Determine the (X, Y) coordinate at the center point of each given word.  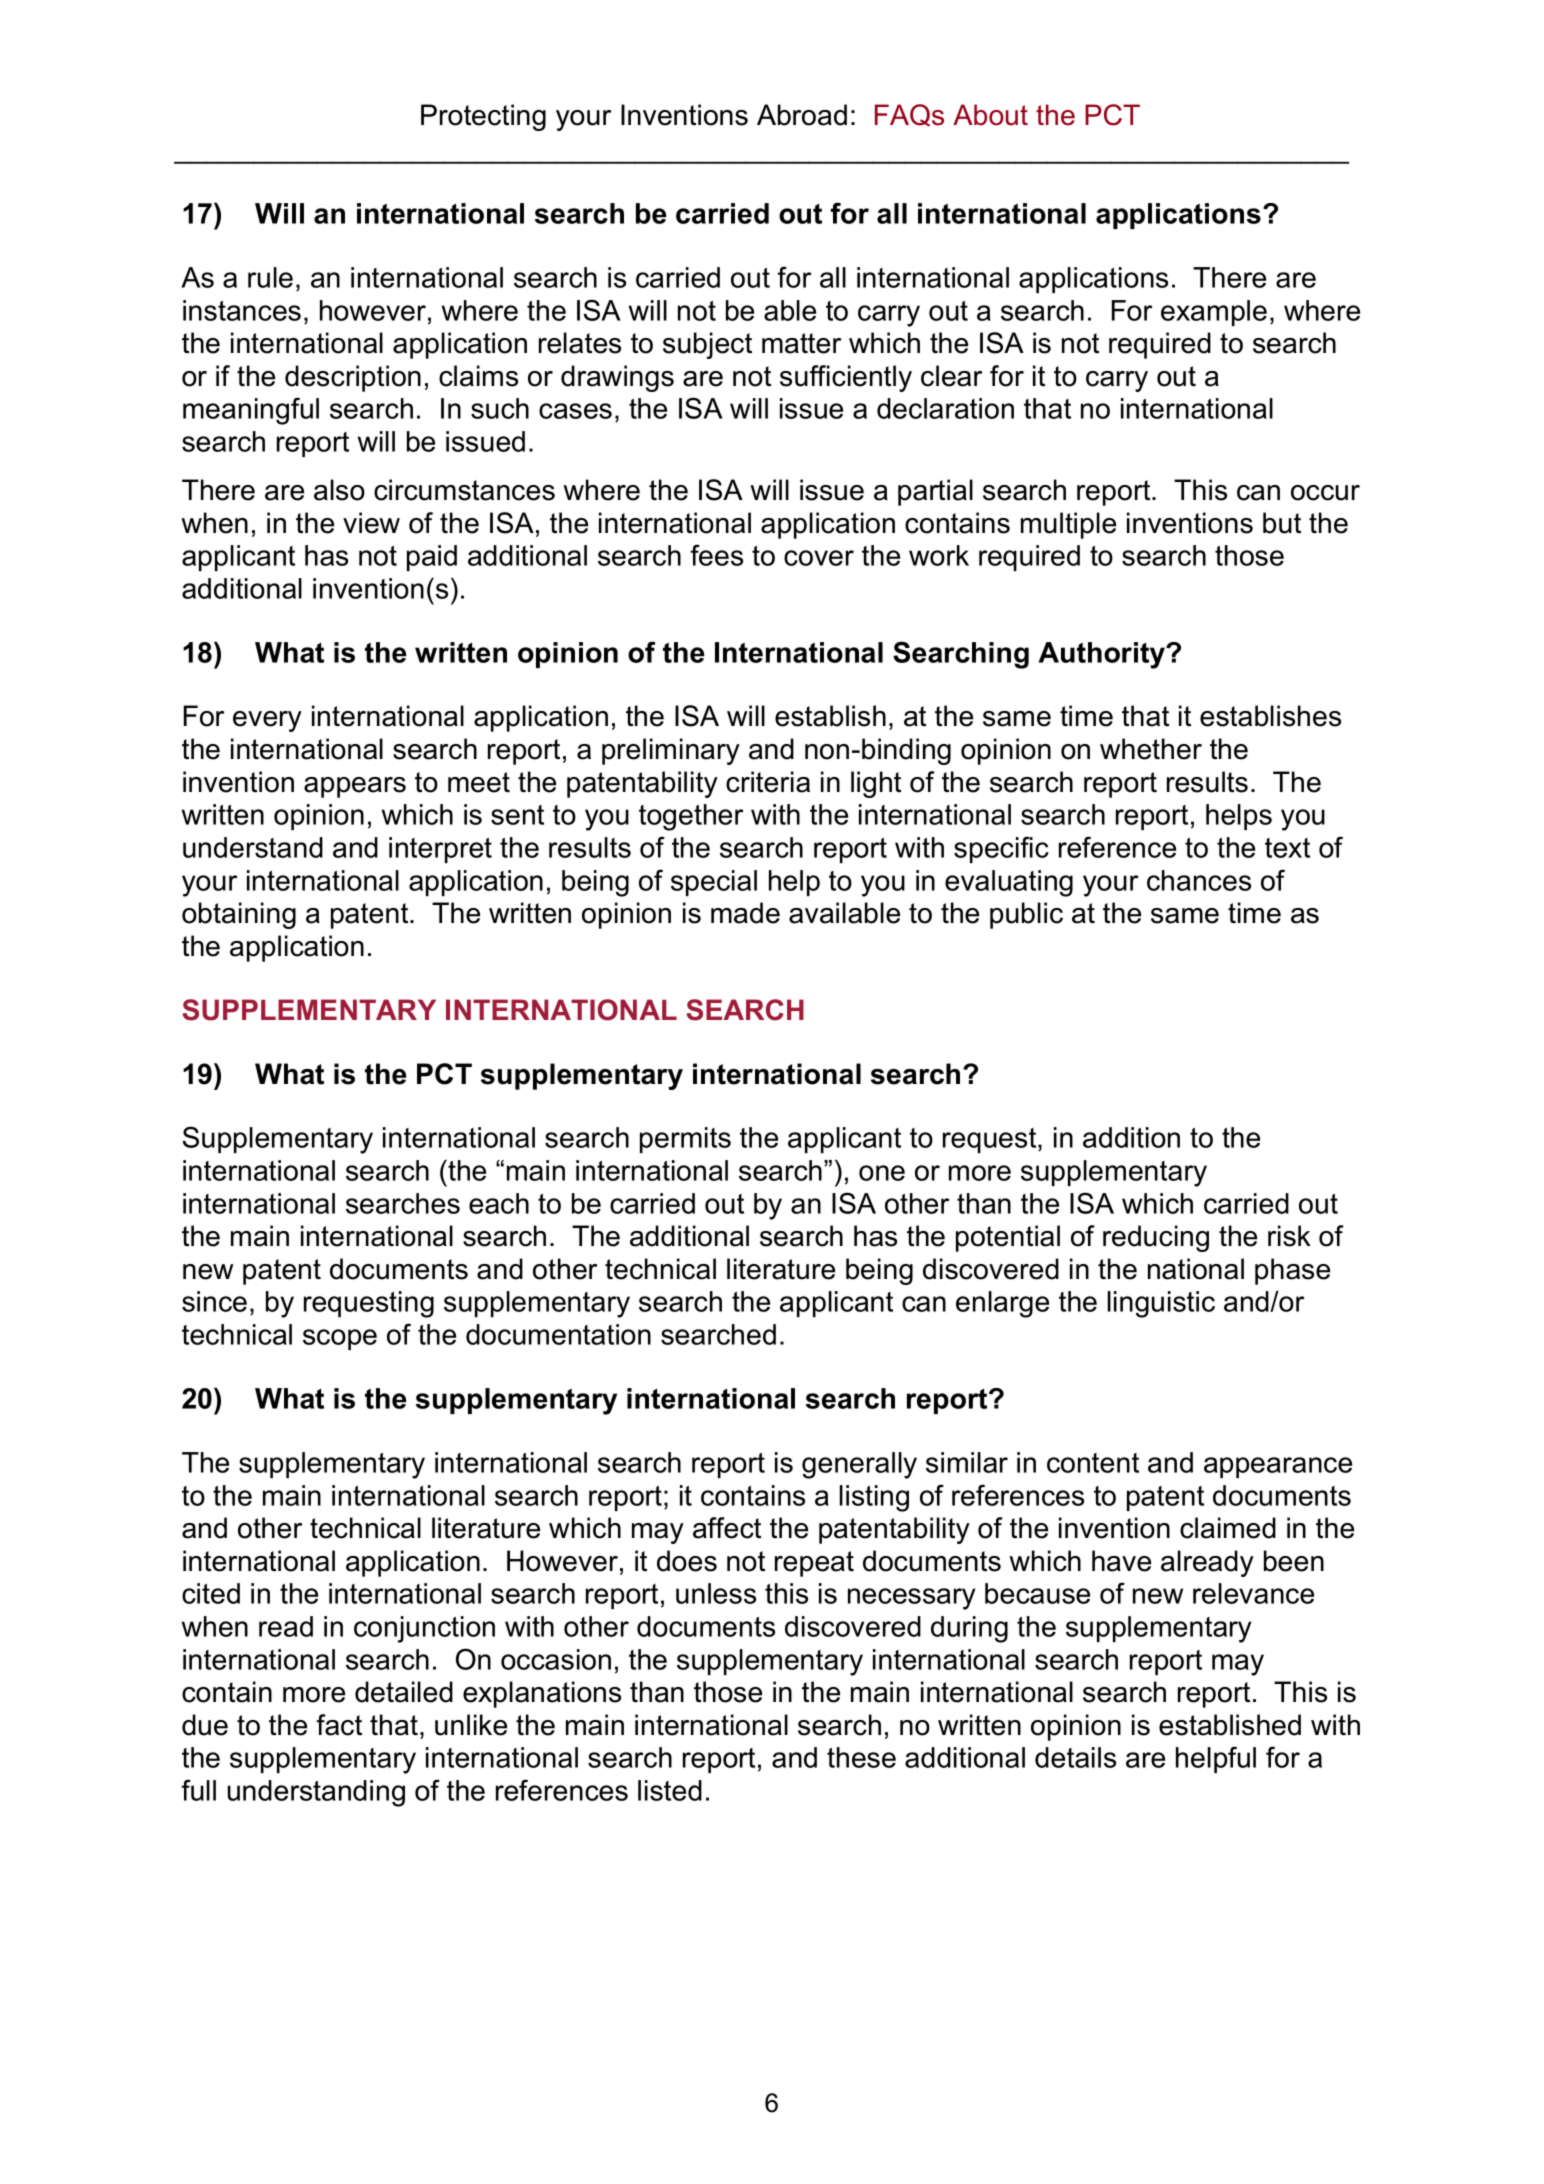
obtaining (239, 915)
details (1075, 1757)
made (745, 913)
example (1214, 313)
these (861, 1757)
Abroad (802, 115)
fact (339, 1725)
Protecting (483, 117)
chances (1199, 880)
